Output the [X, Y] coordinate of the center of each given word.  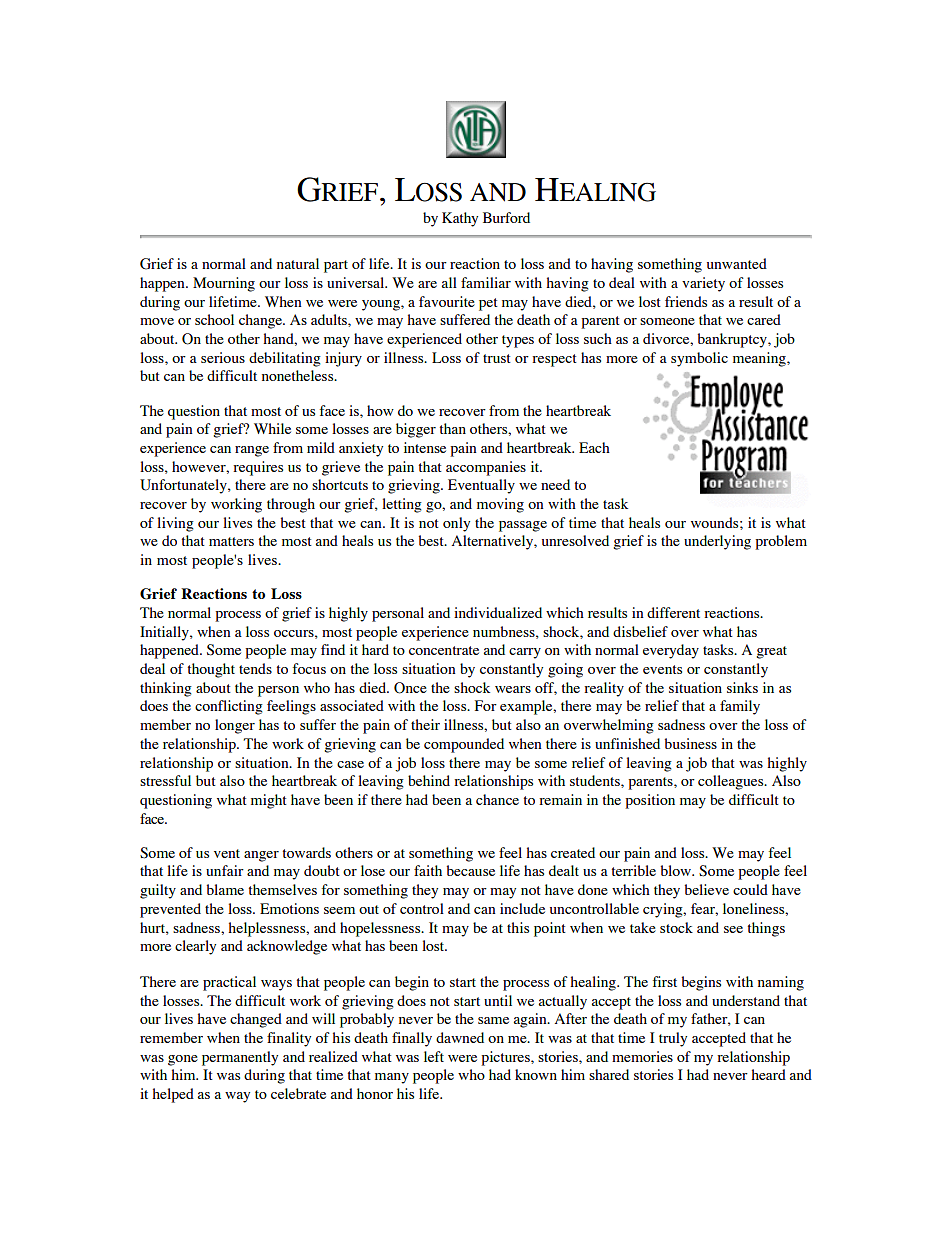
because [470, 870]
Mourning [224, 284]
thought [211, 670]
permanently [240, 1058]
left [434, 1056]
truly [673, 1039]
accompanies [486, 468]
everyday [671, 651]
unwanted [737, 263]
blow [677, 870]
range [252, 451]
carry [525, 653]
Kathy [460, 219]
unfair [225, 870]
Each [594, 447]
